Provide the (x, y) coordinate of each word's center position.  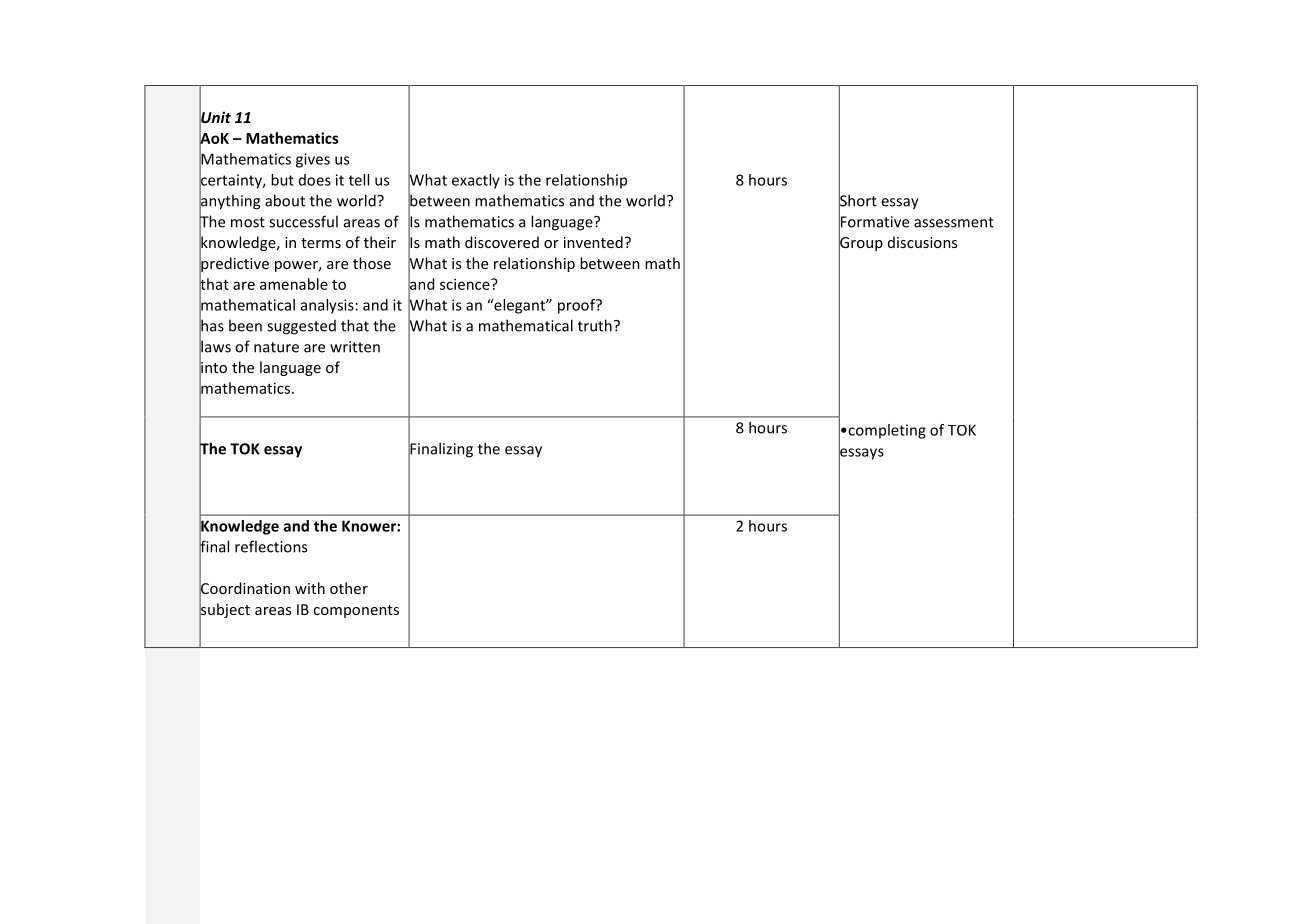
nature (276, 347)
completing (886, 431)
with (310, 588)
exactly (476, 181)
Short (858, 200)
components (356, 611)
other (349, 588)
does (315, 180)
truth (595, 325)
